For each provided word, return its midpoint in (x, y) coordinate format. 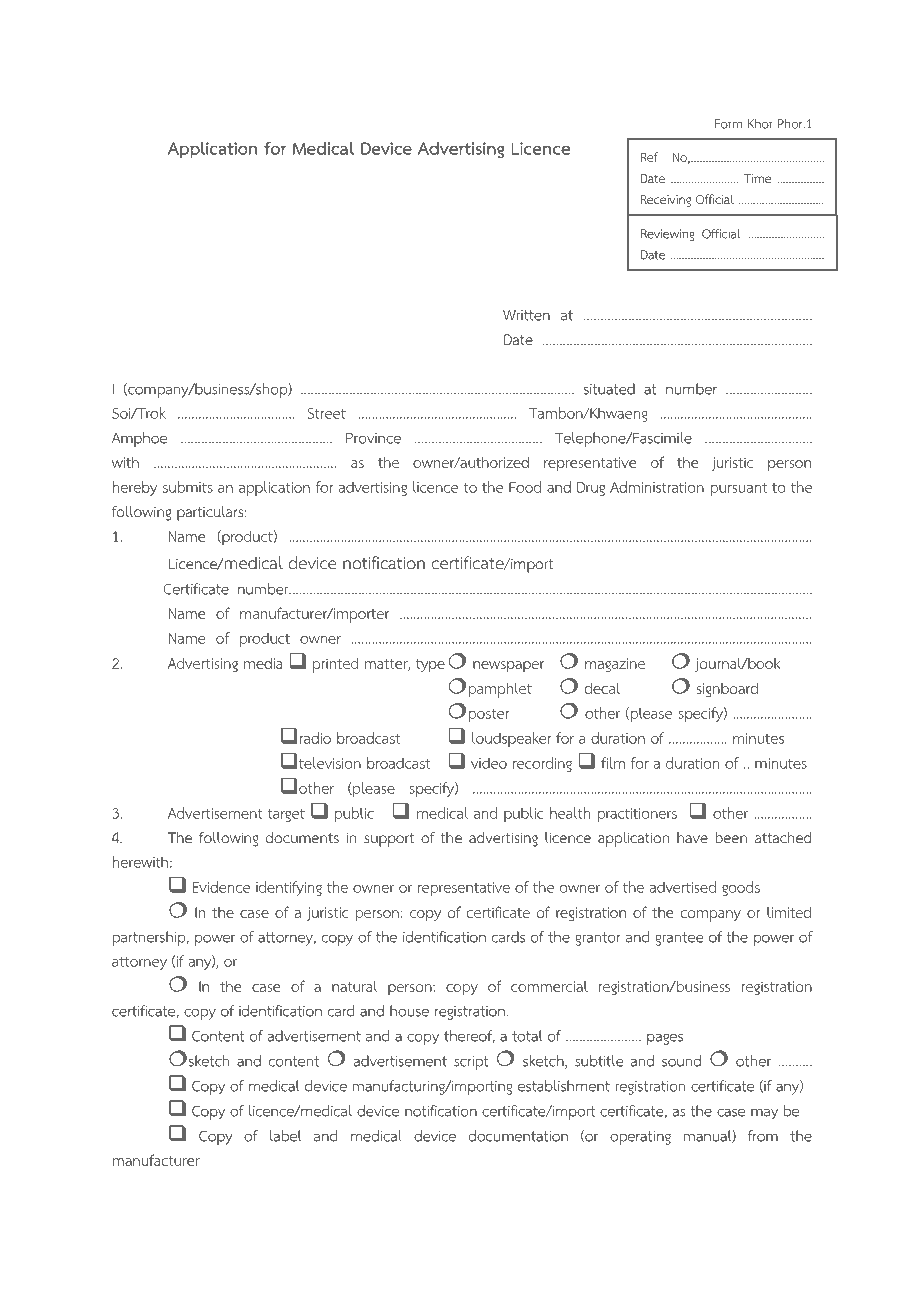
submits (188, 487)
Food (525, 487)
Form (729, 124)
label (285, 1136)
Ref (649, 157)
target (286, 815)
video (489, 763)
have (692, 837)
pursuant (739, 489)
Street (326, 413)
